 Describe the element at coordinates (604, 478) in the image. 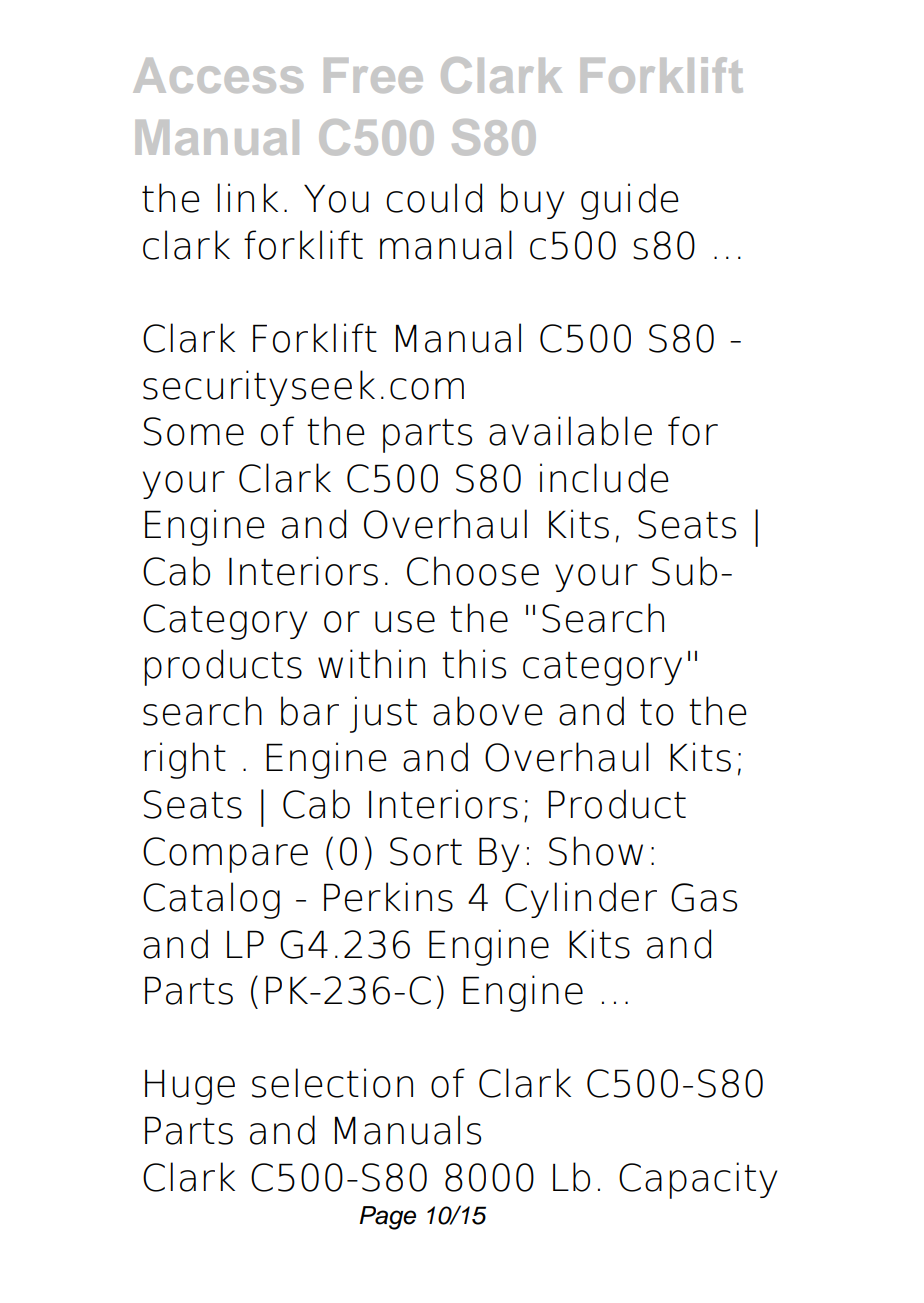

I see `include` at that location.
